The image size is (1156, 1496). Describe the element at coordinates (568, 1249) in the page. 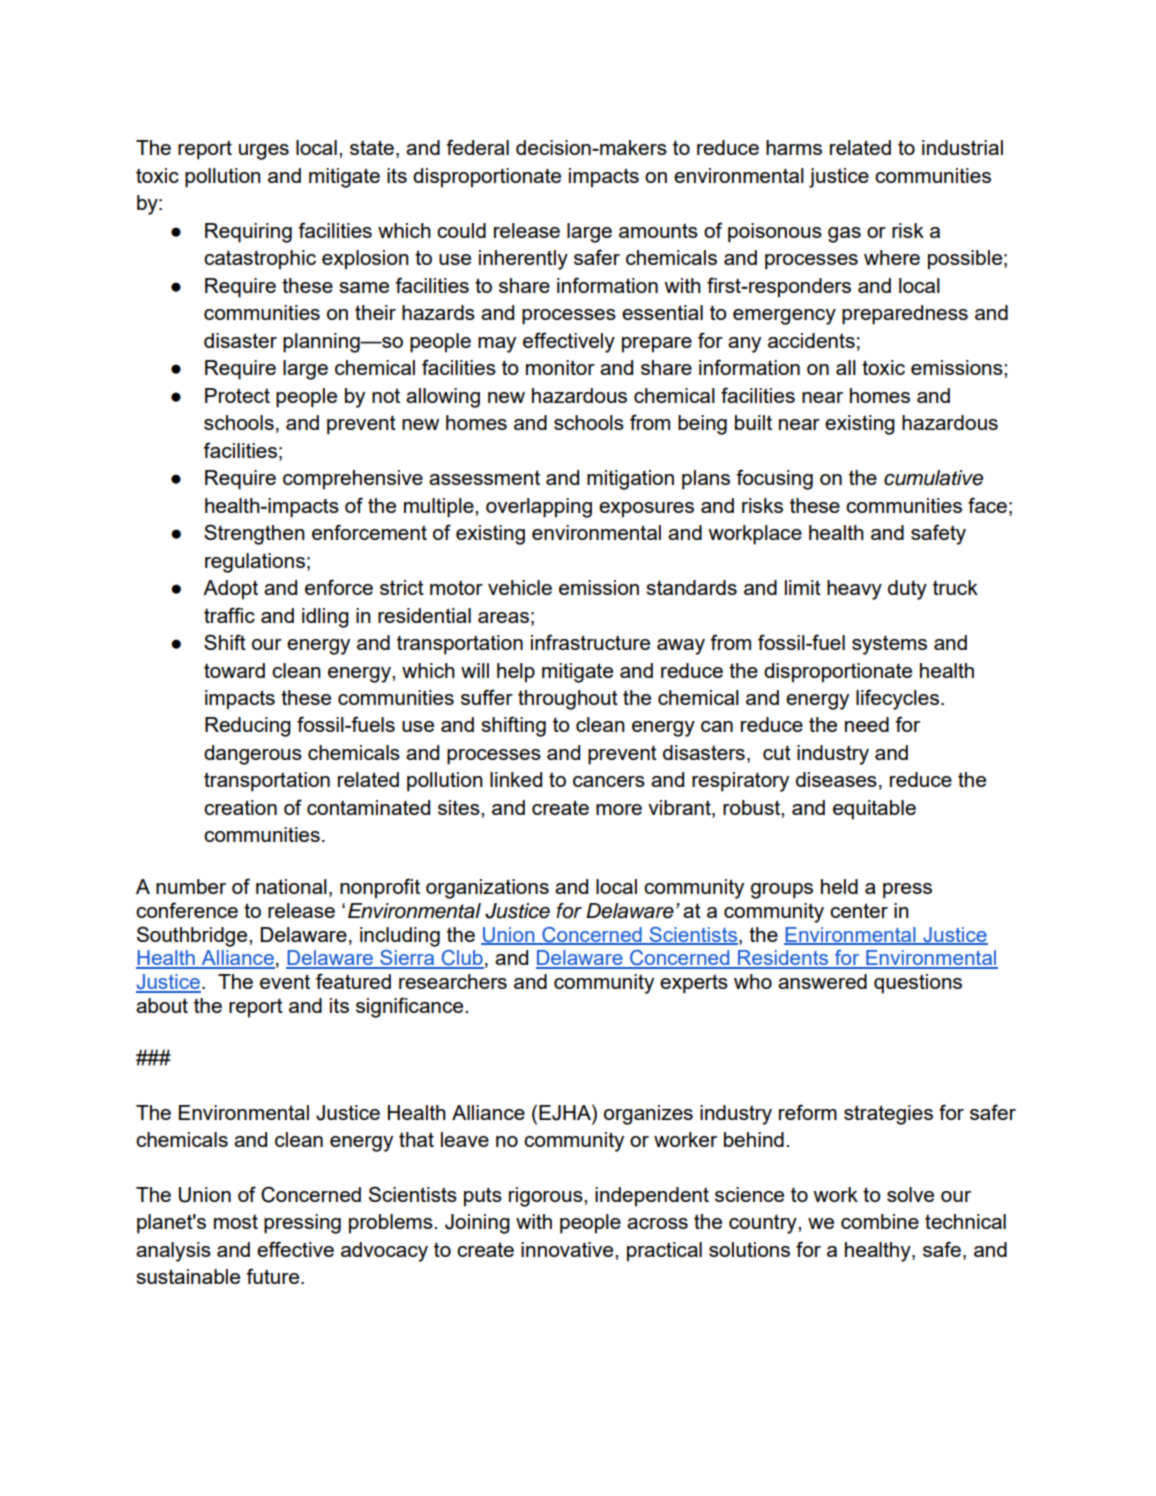

I see `innovative` at that location.
